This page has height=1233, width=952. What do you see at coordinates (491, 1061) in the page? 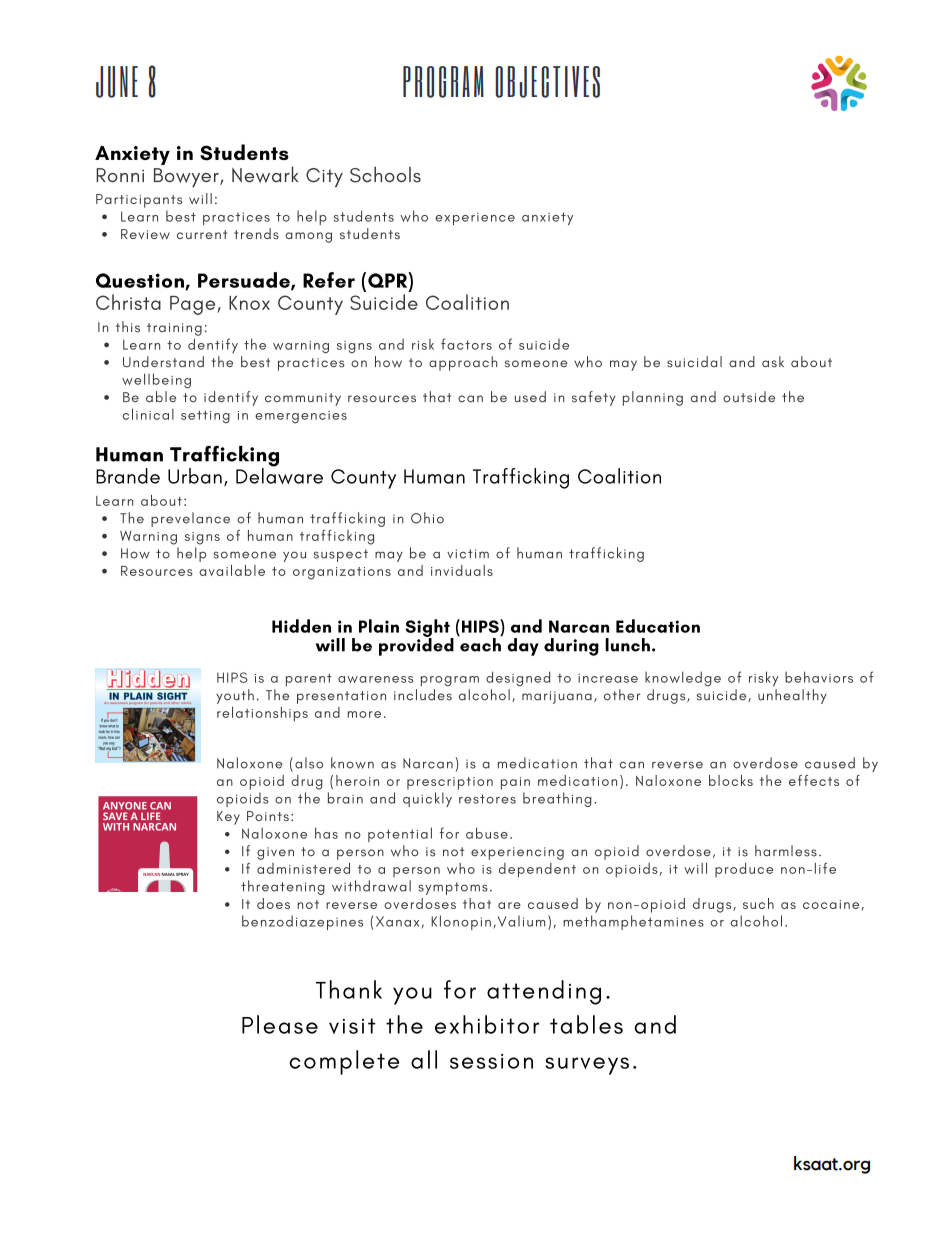
I see `session` at bounding box center [491, 1061].
